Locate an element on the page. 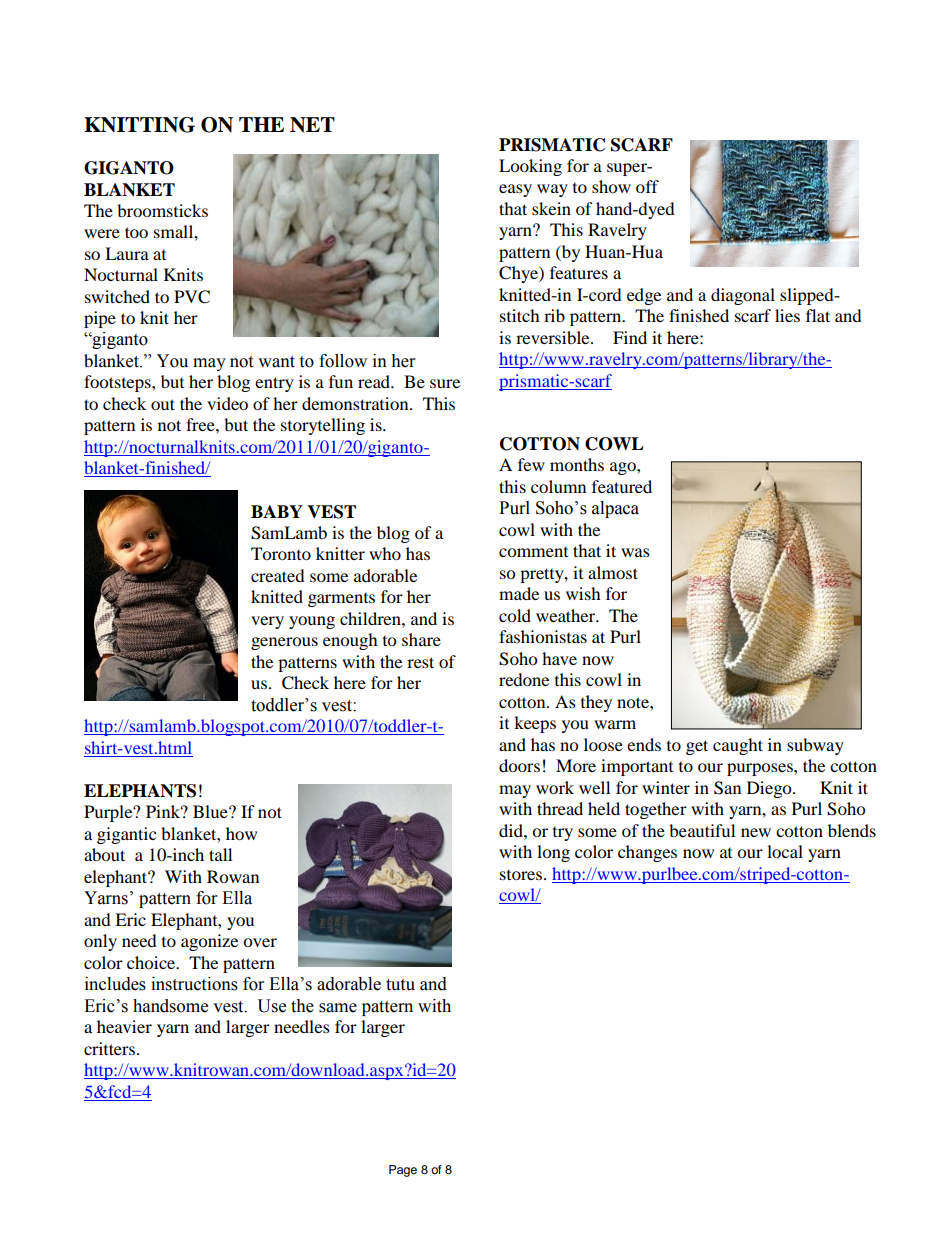 This document has width=952, height=1233. off is located at coordinates (647, 186).
